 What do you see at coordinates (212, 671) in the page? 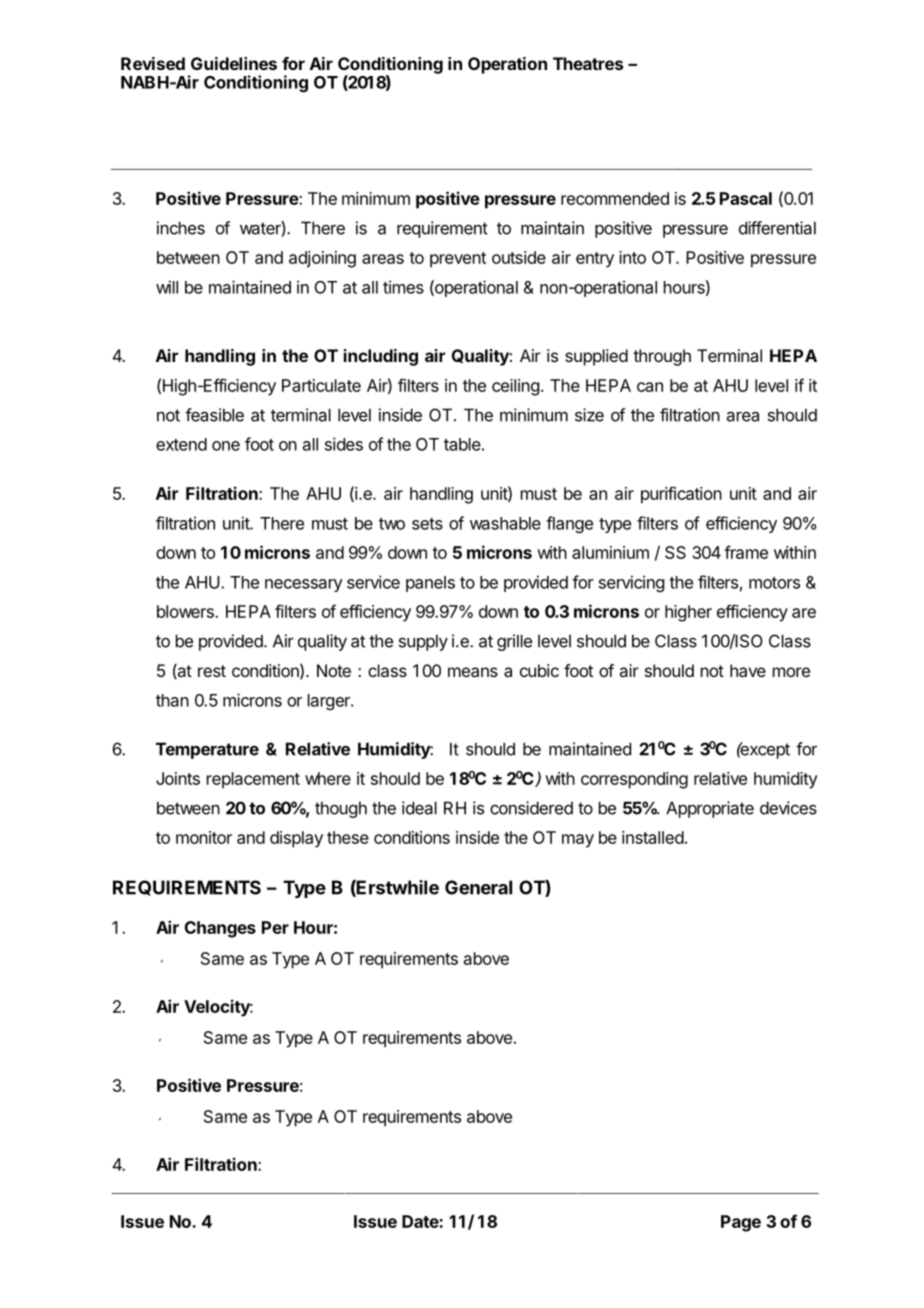
I see `rest` at bounding box center [212, 671].
